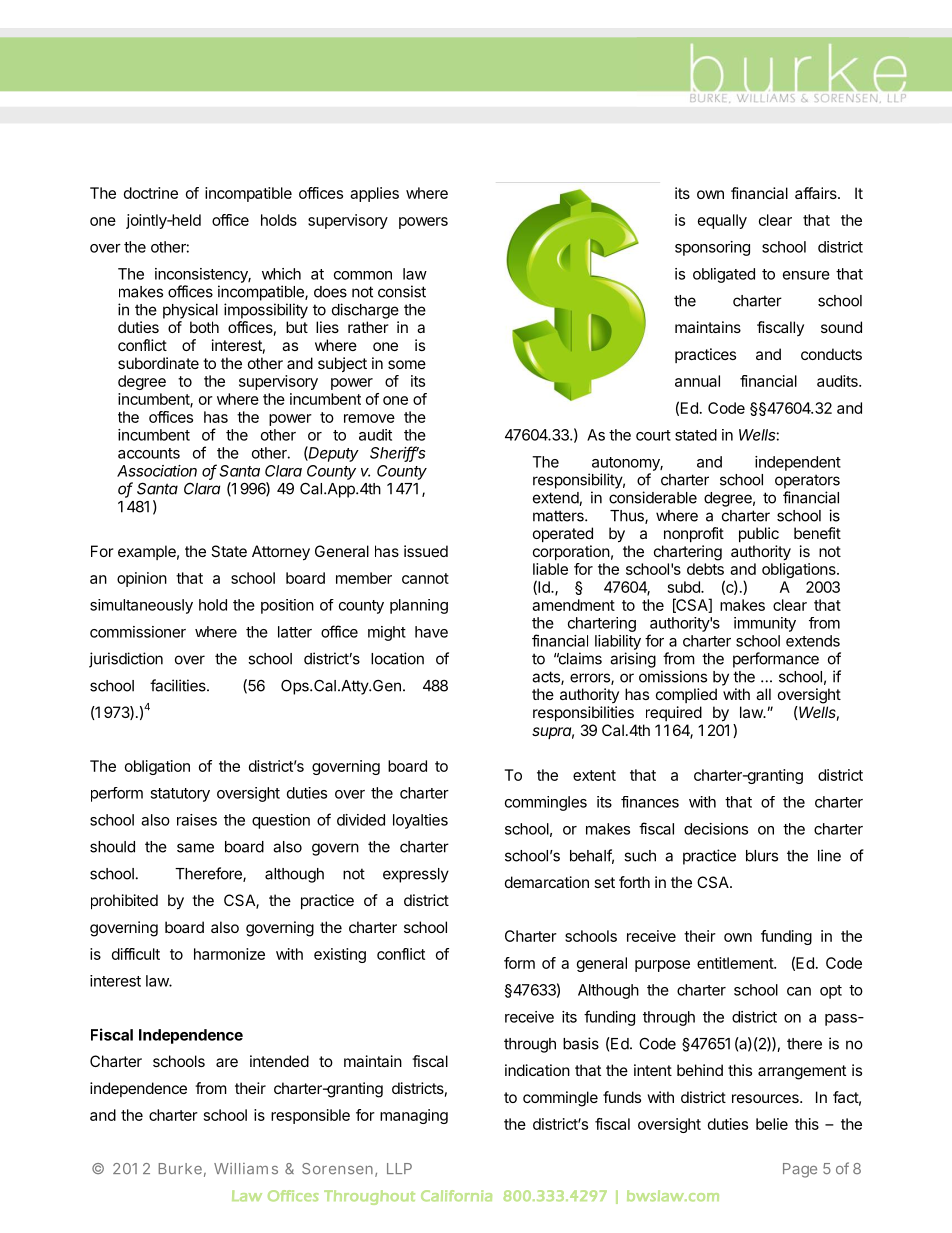 The height and width of the screenshot is (1233, 952). I want to click on simultaneously, so click(141, 606).
